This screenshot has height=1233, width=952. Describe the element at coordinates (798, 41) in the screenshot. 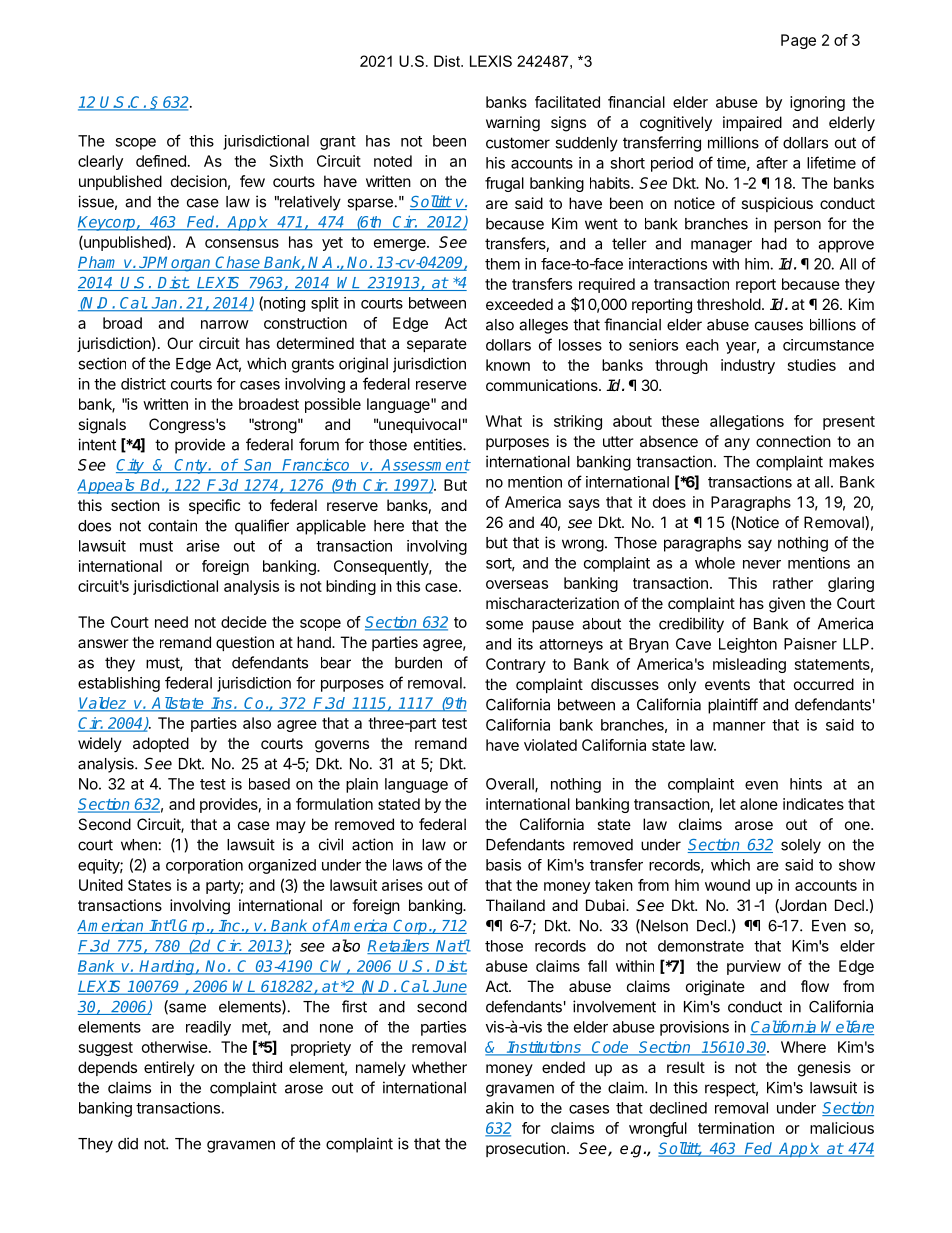

I see `Page` at that location.
